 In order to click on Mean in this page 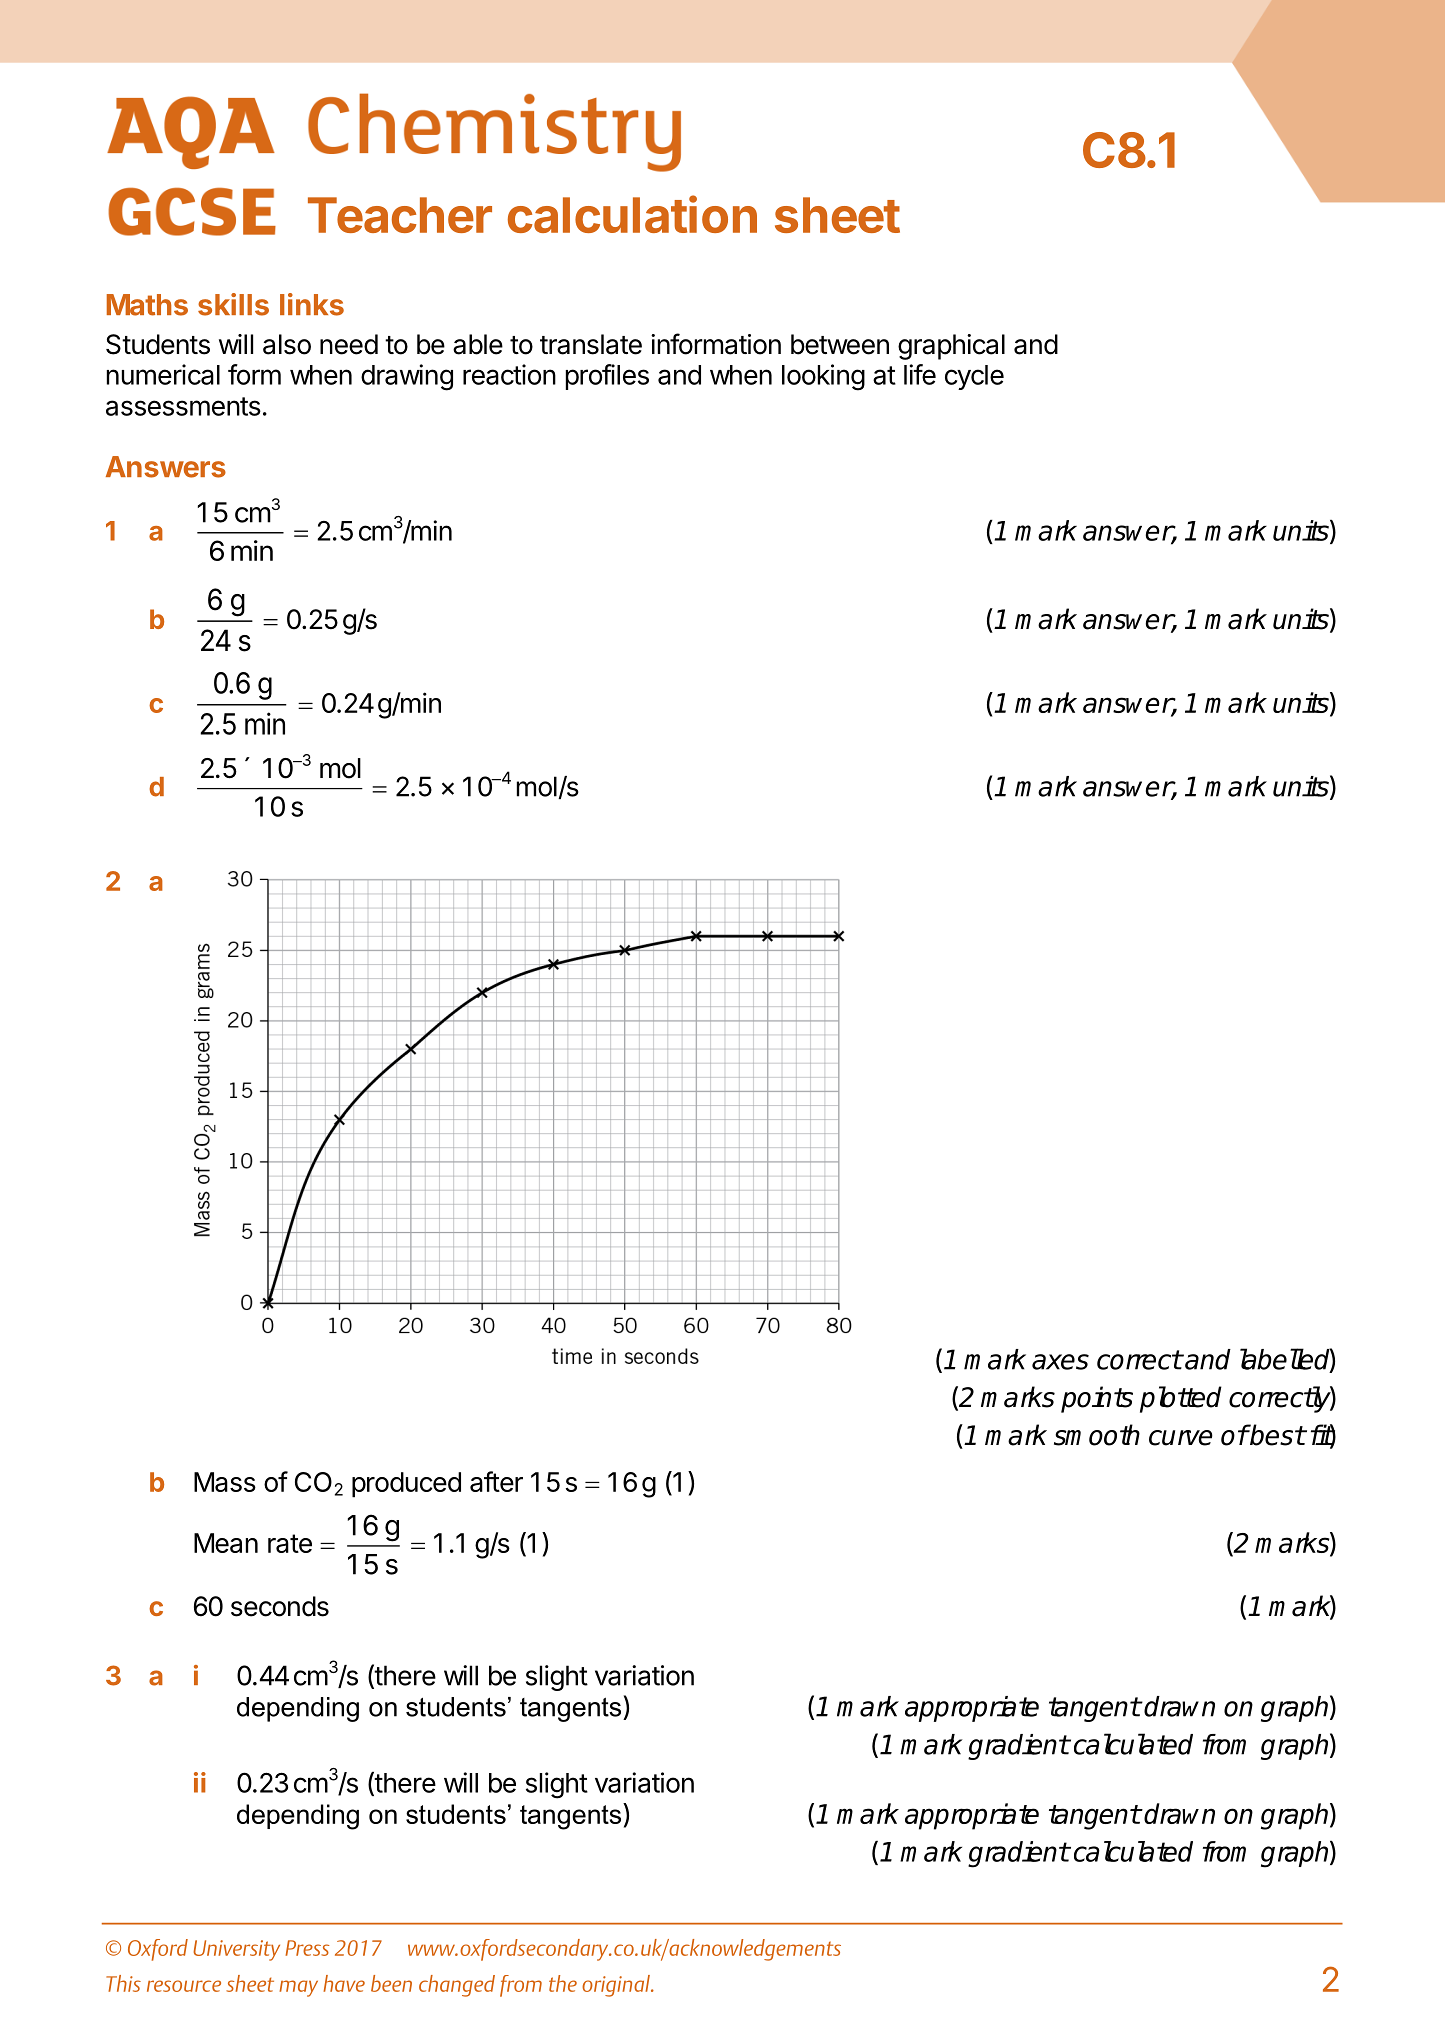, I will do `click(226, 1543)`.
